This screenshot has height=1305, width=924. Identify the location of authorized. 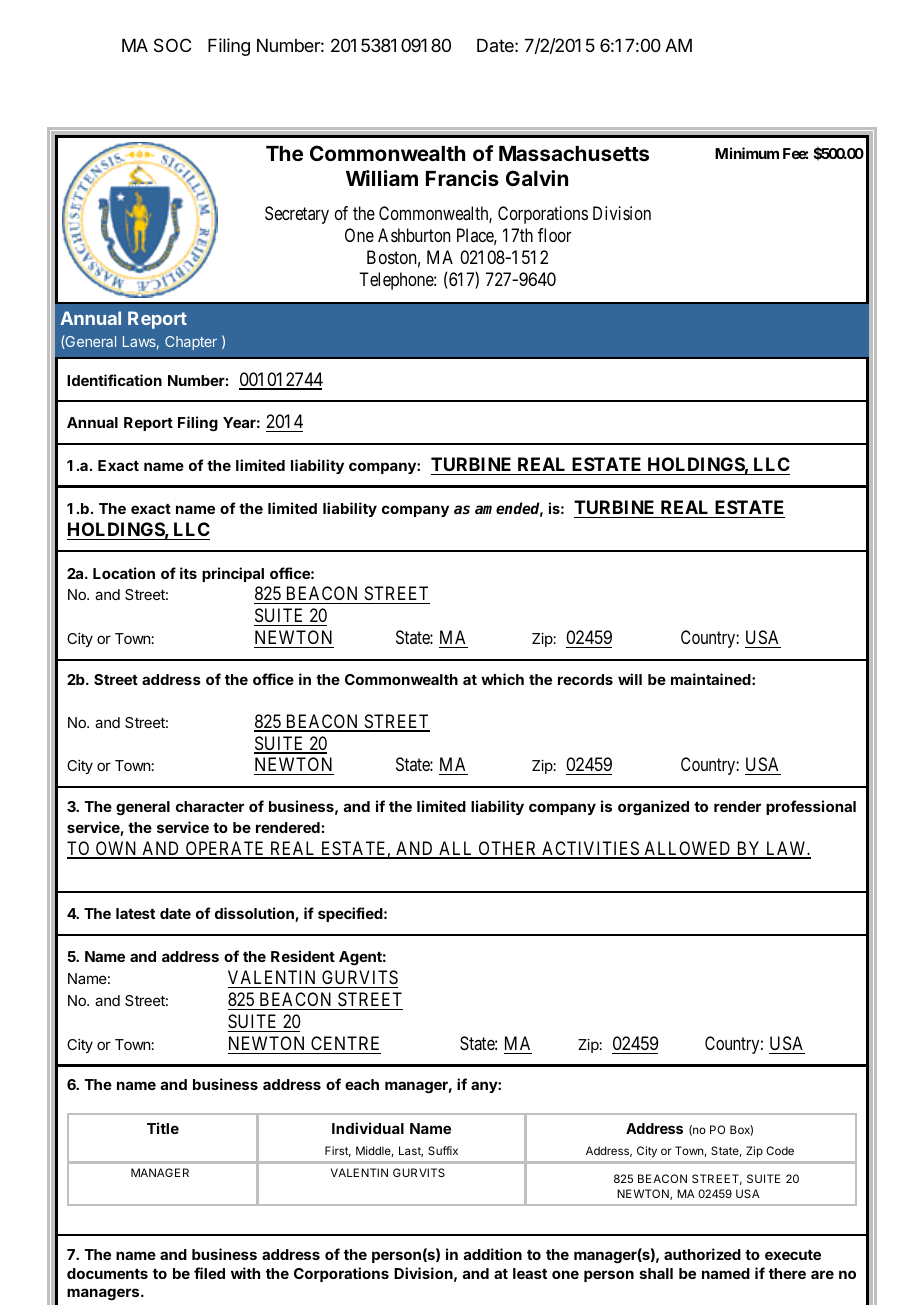
(702, 1254).
